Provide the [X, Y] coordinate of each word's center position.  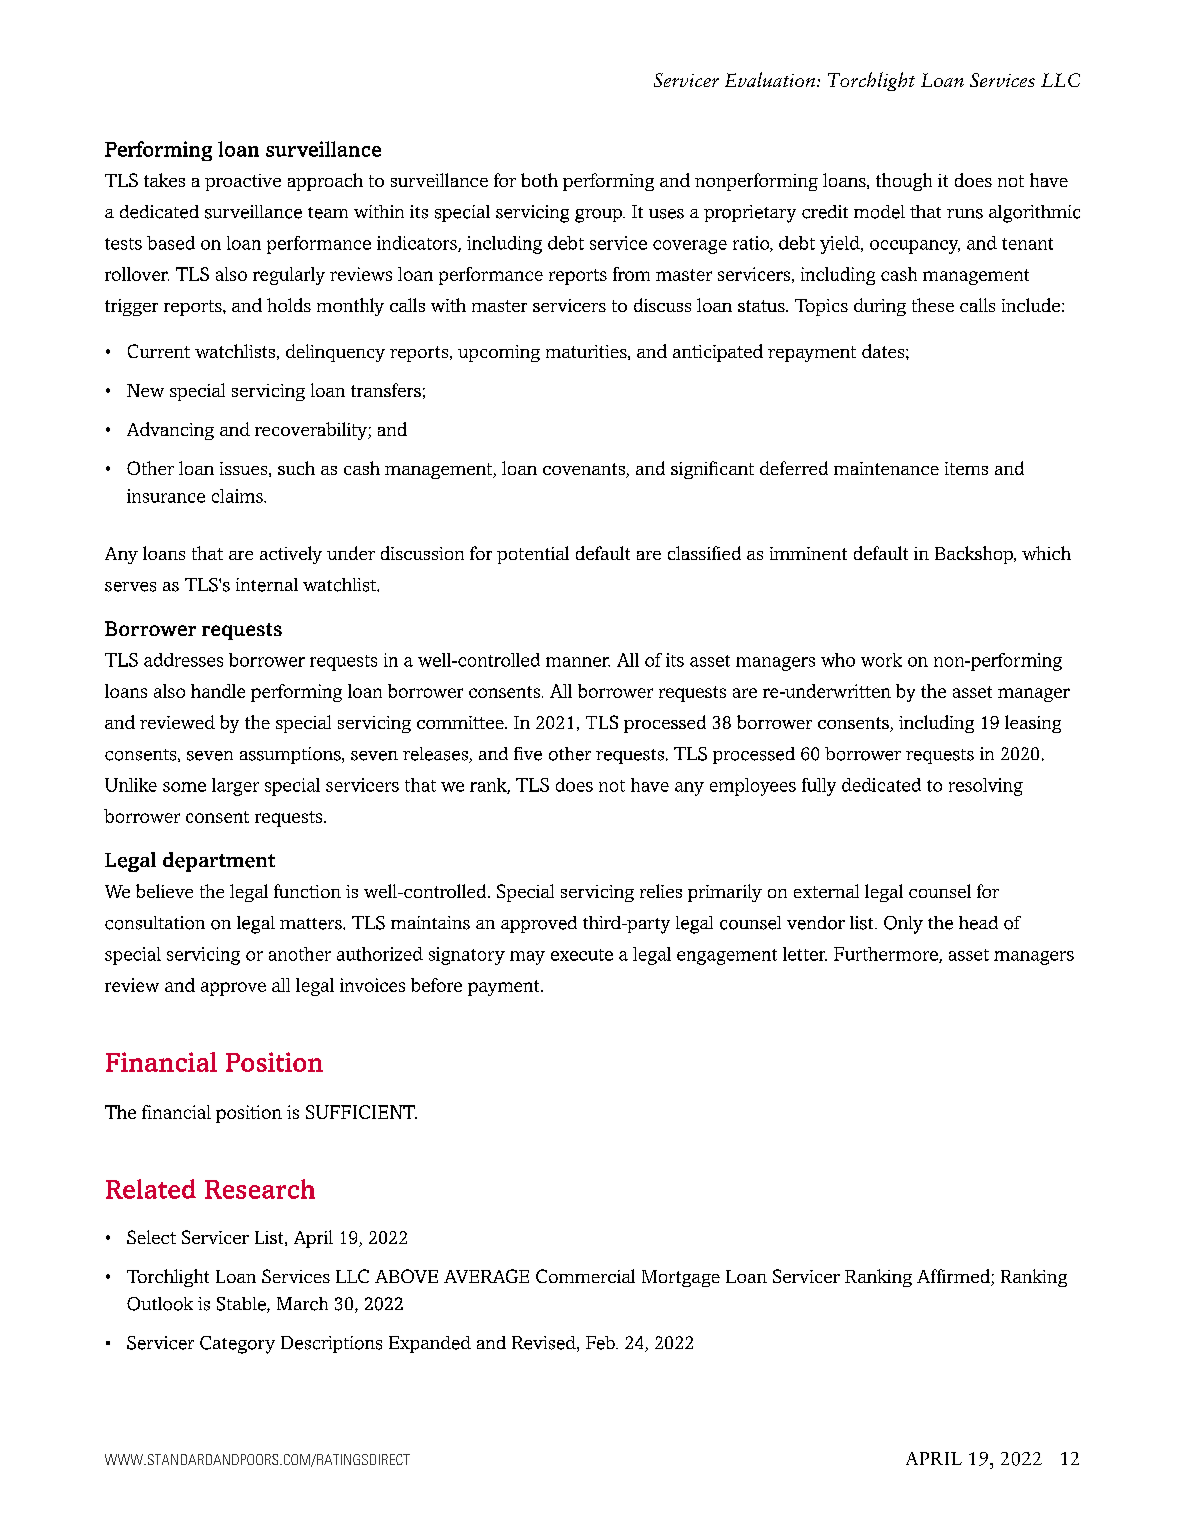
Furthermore [887, 955]
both [539, 180]
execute [582, 955]
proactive [243, 182]
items [966, 468]
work [881, 660]
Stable [242, 1305]
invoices [372, 985]
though [904, 182]
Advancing [170, 431]
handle [218, 691]
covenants [585, 470]
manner [578, 662]
